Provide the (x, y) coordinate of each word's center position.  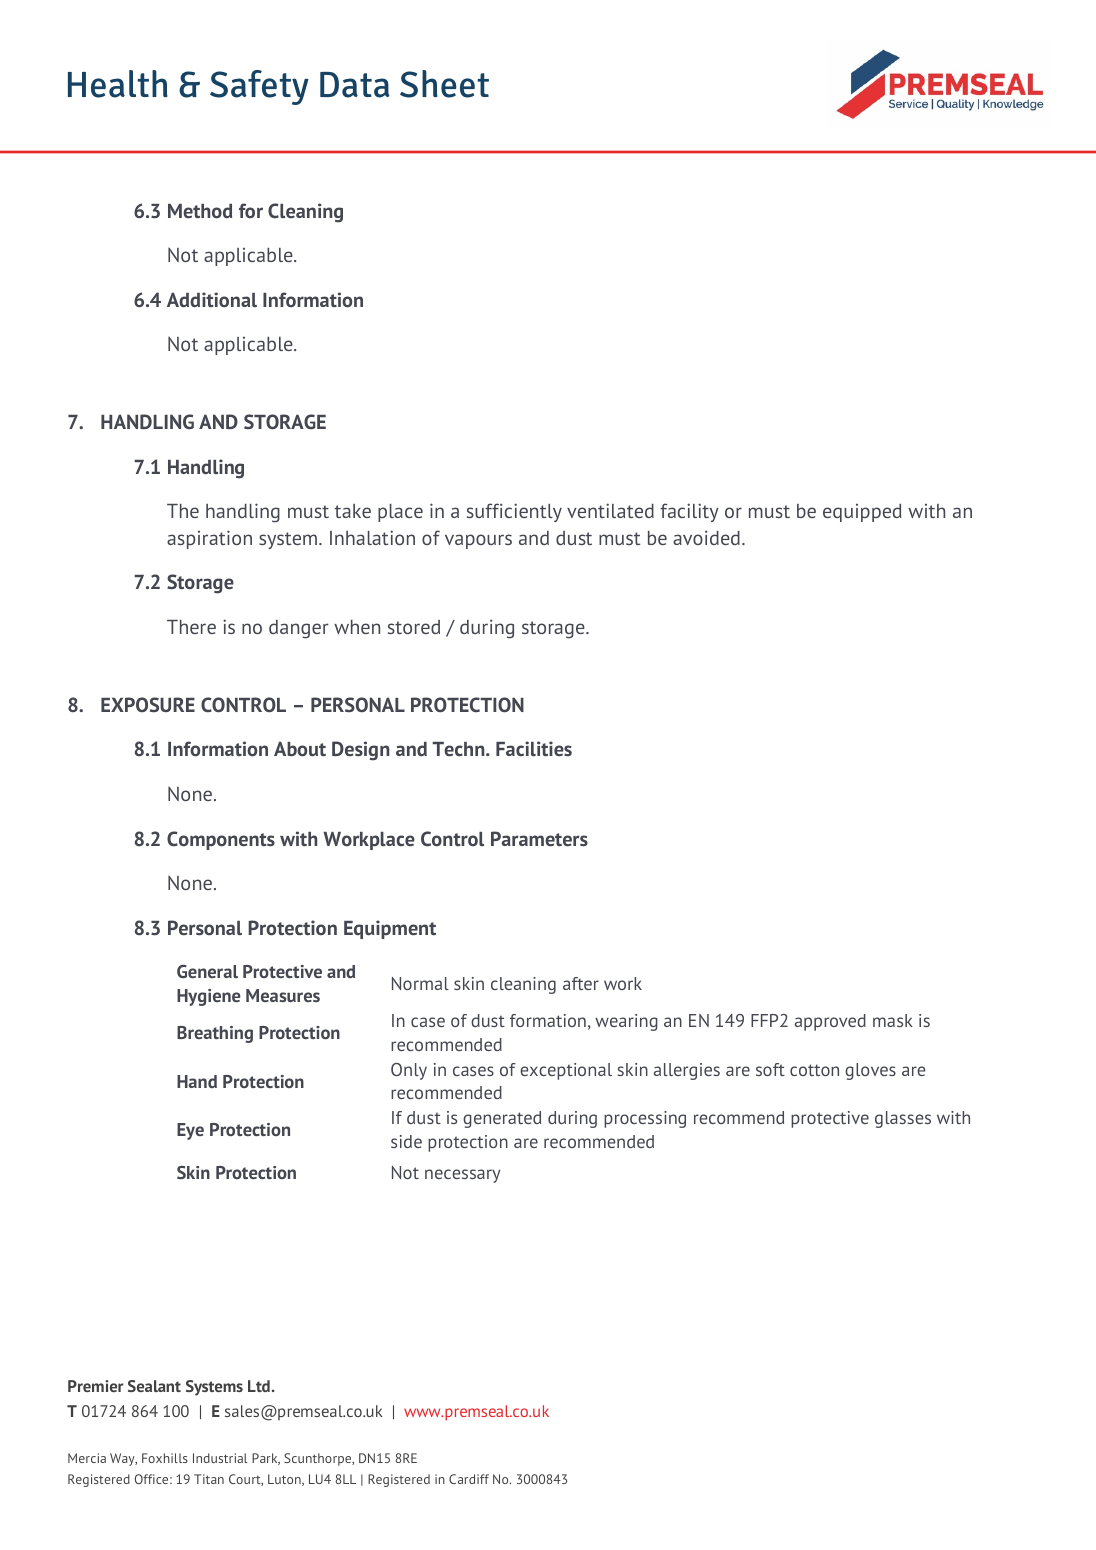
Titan (209, 1479)
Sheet (444, 84)
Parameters (539, 838)
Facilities (534, 748)
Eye (190, 1131)
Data (355, 85)
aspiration (209, 539)
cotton (814, 1070)
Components (221, 840)
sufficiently (514, 512)
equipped (862, 513)
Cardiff (469, 1479)
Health (118, 84)
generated (502, 1119)
